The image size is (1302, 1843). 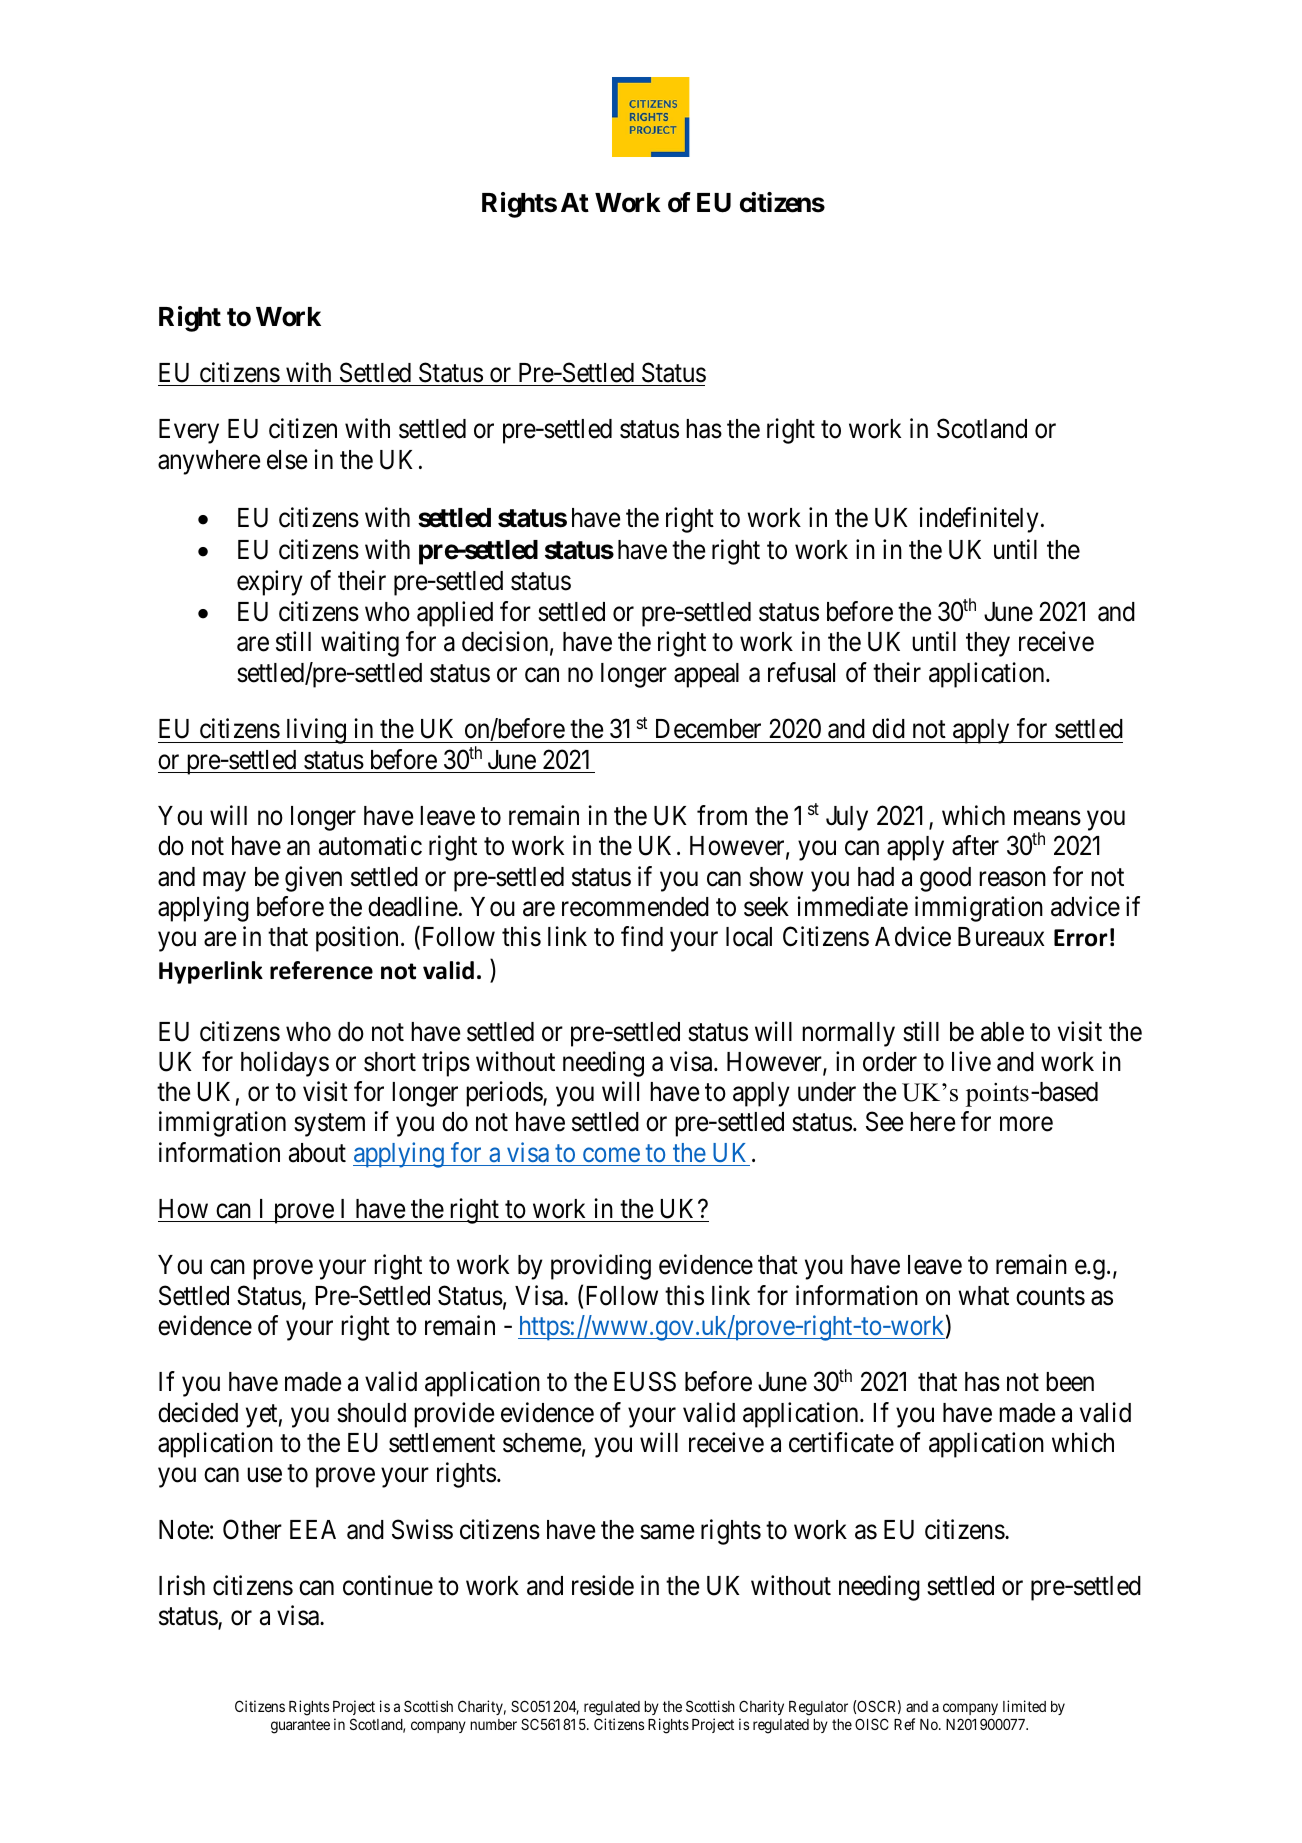 I want to click on trips, so click(x=446, y=1064).
